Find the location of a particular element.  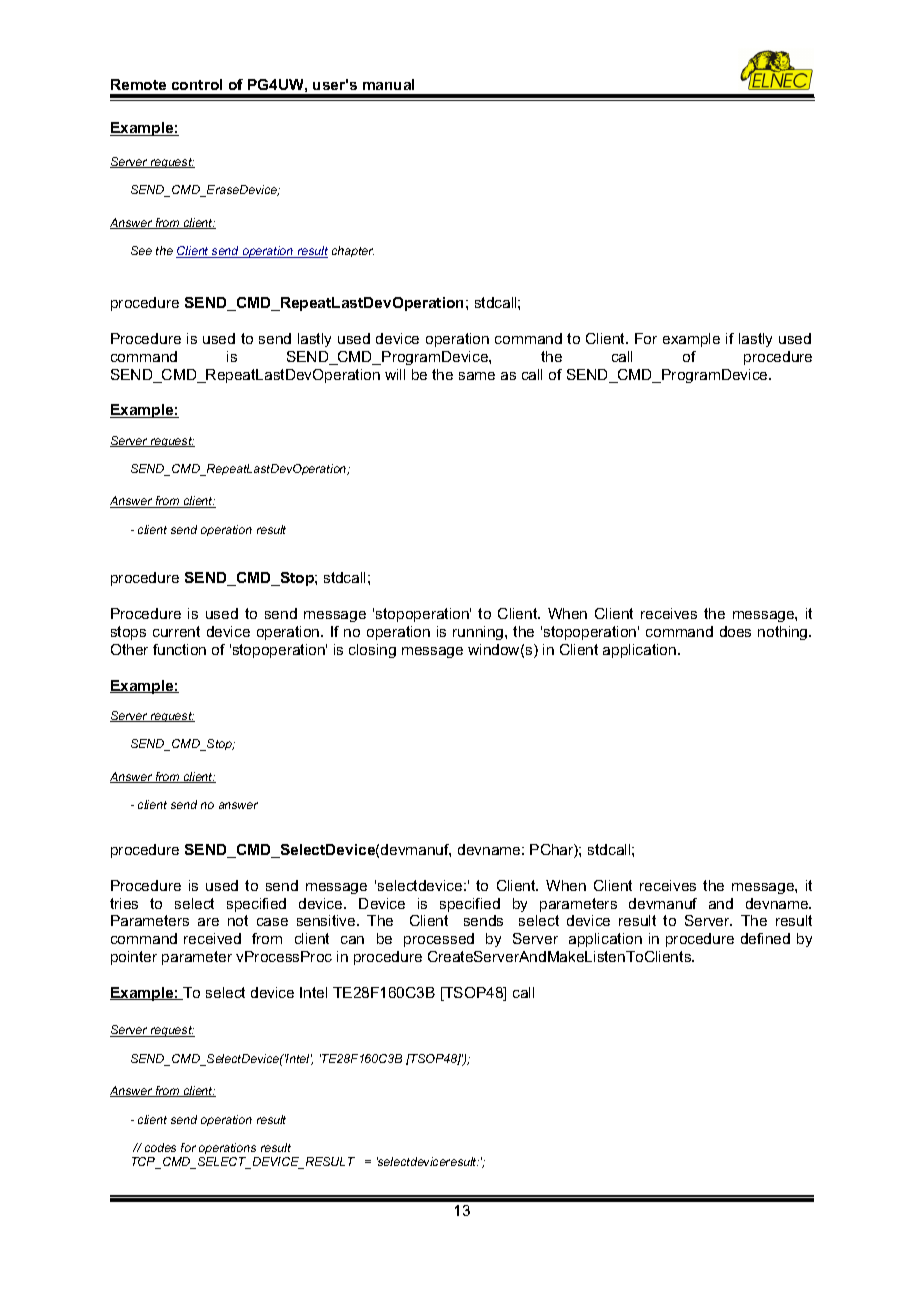

are is located at coordinates (208, 922).
